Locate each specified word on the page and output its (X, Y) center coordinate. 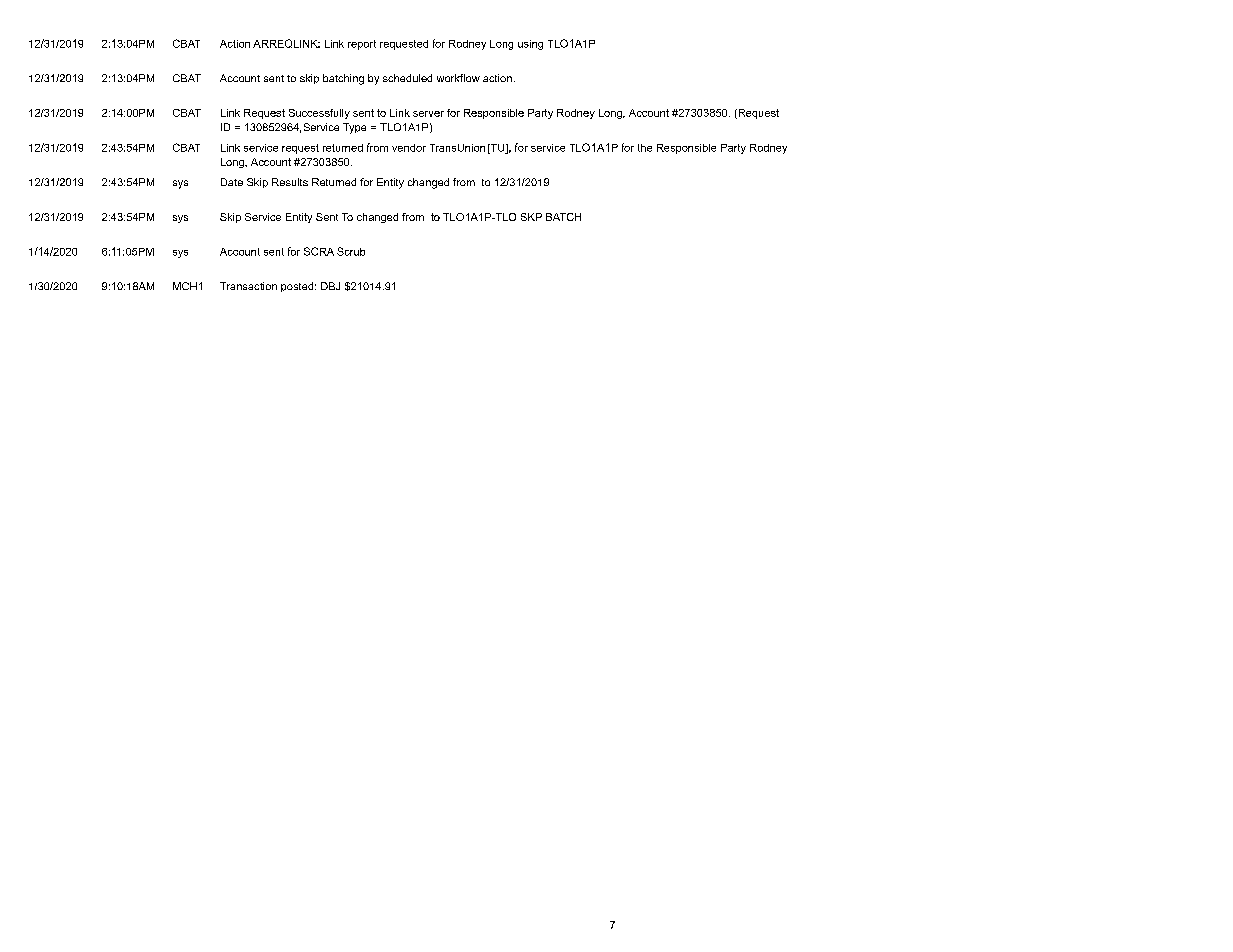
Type (354, 128)
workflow (458, 78)
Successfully (319, 114)
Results (290, 182)
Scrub (351, 251)
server (428, 114)
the (645, 148)
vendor (409, 148)
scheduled (407, 78)
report (362, 45)
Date (232, 182)
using (530, 45)
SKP (531, 217)
